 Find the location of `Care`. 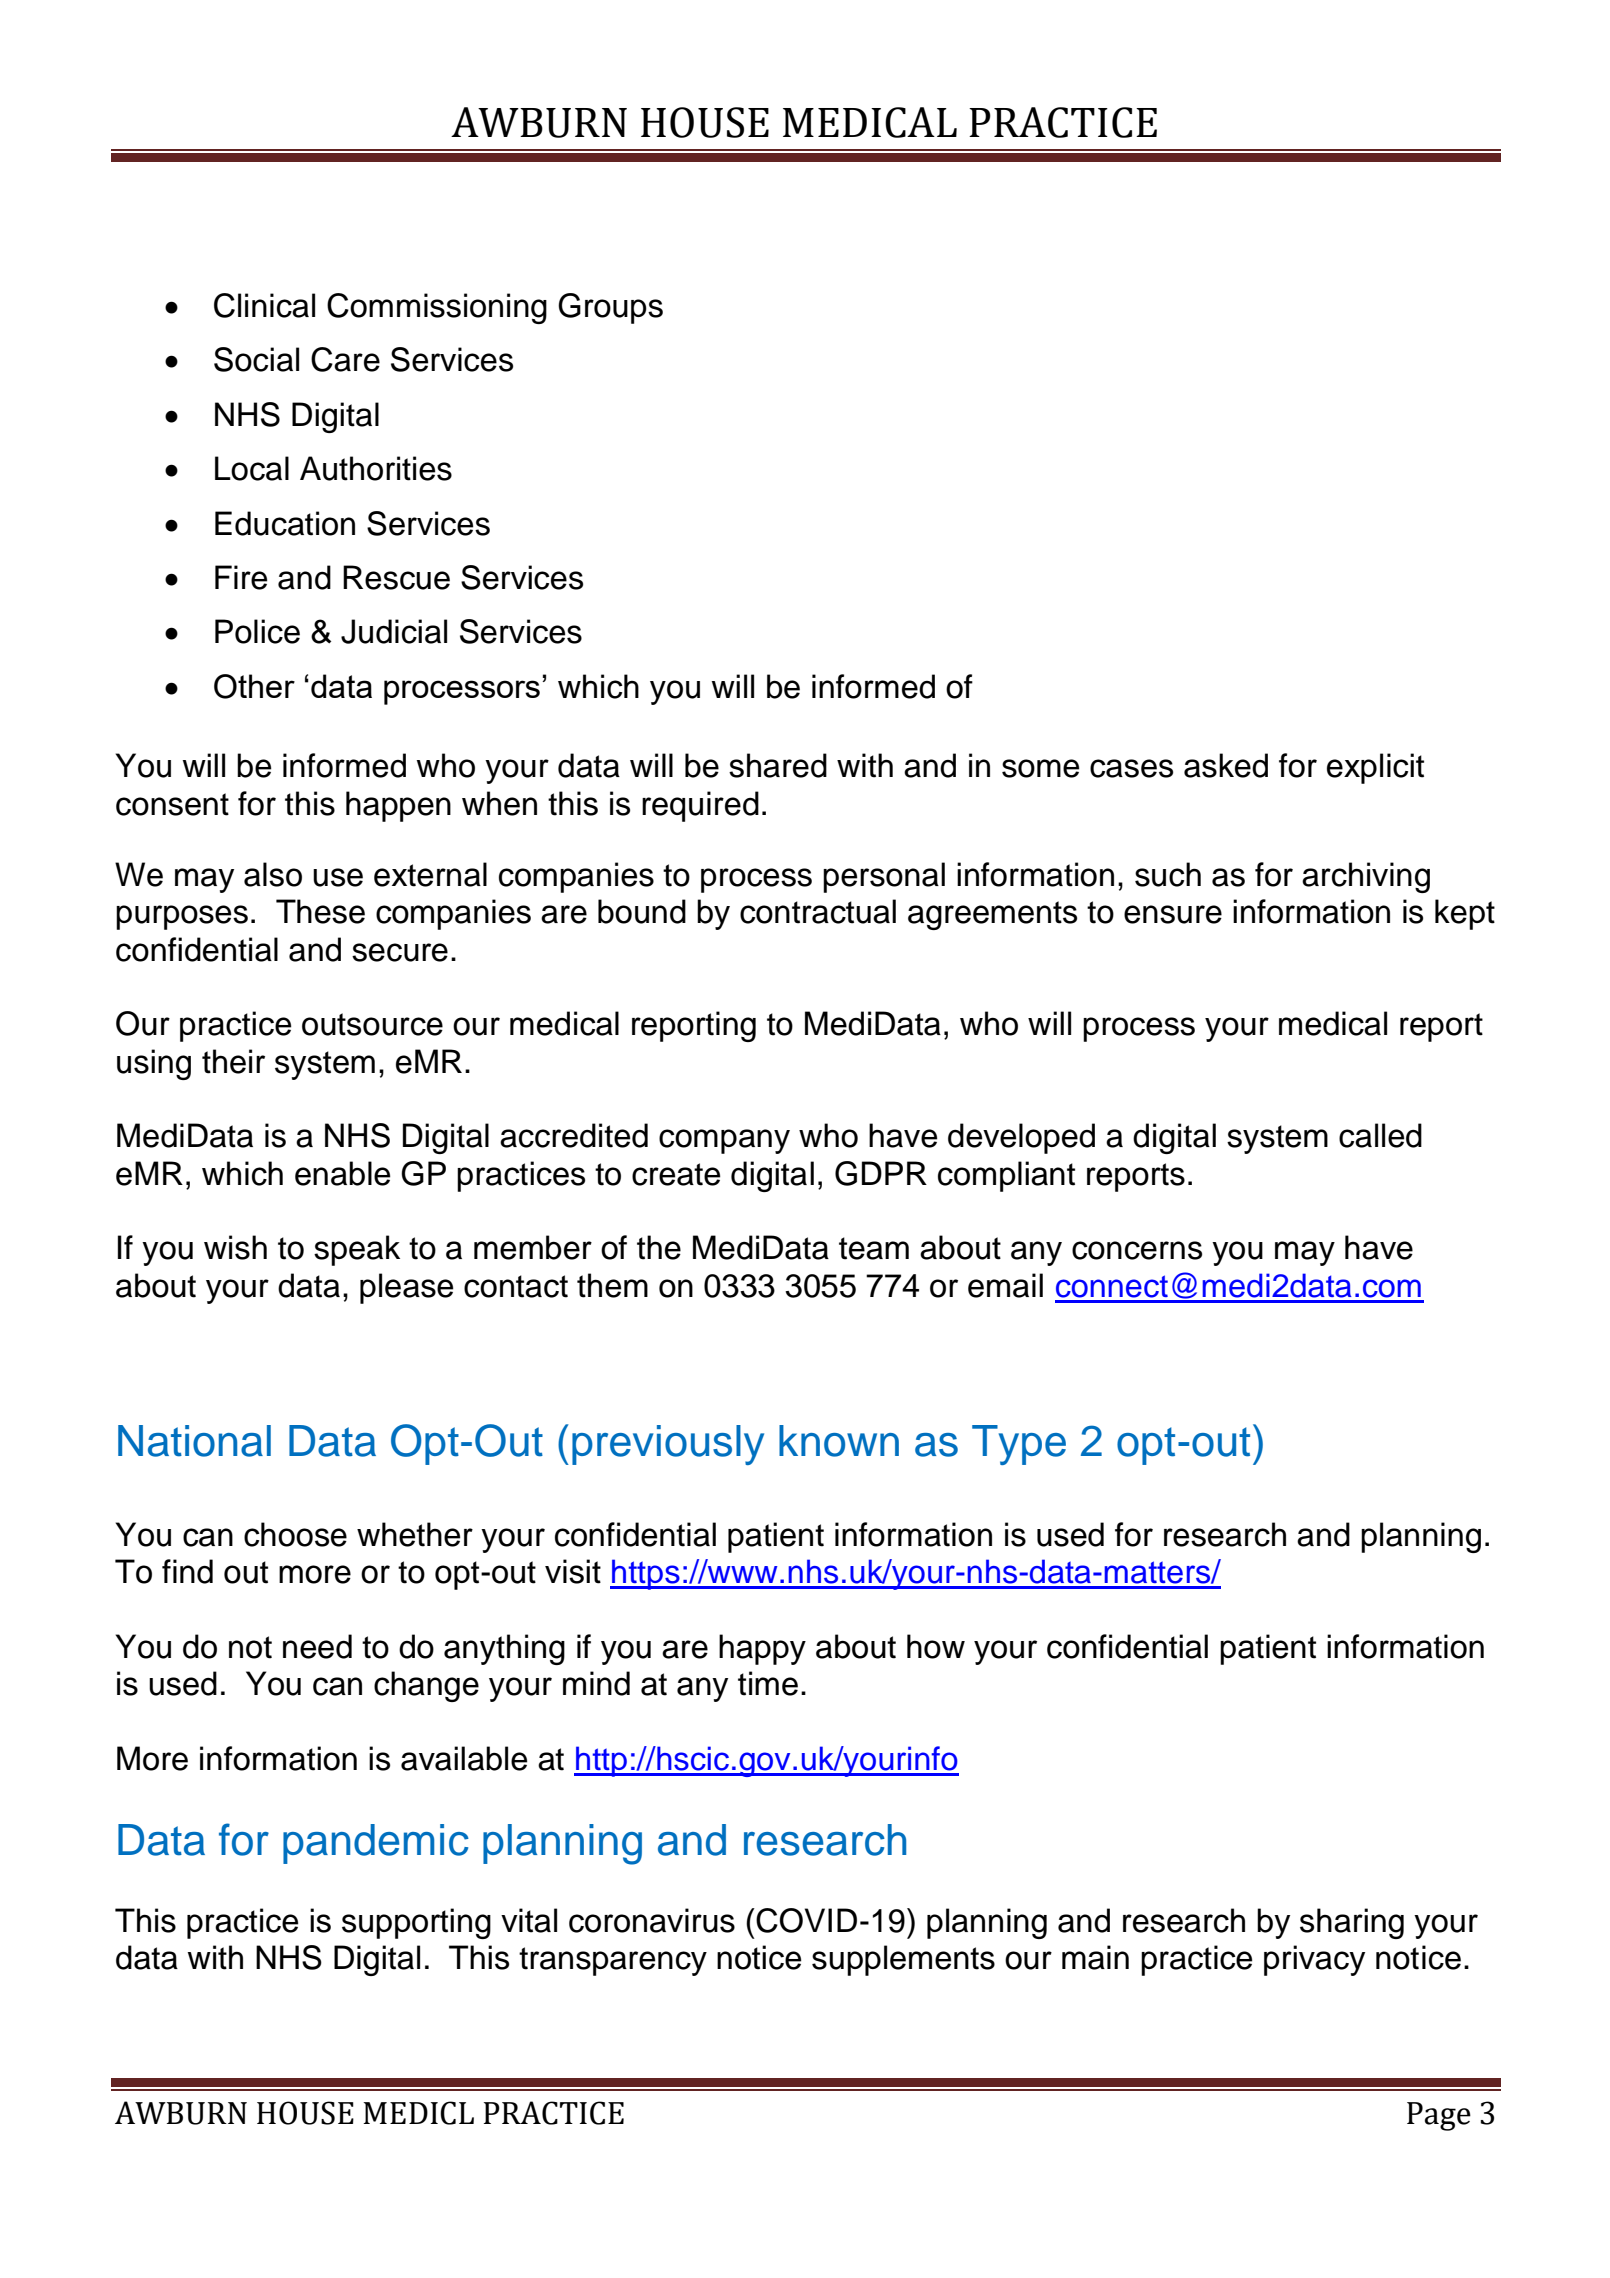

Care is located at coordinates (345, 359).
